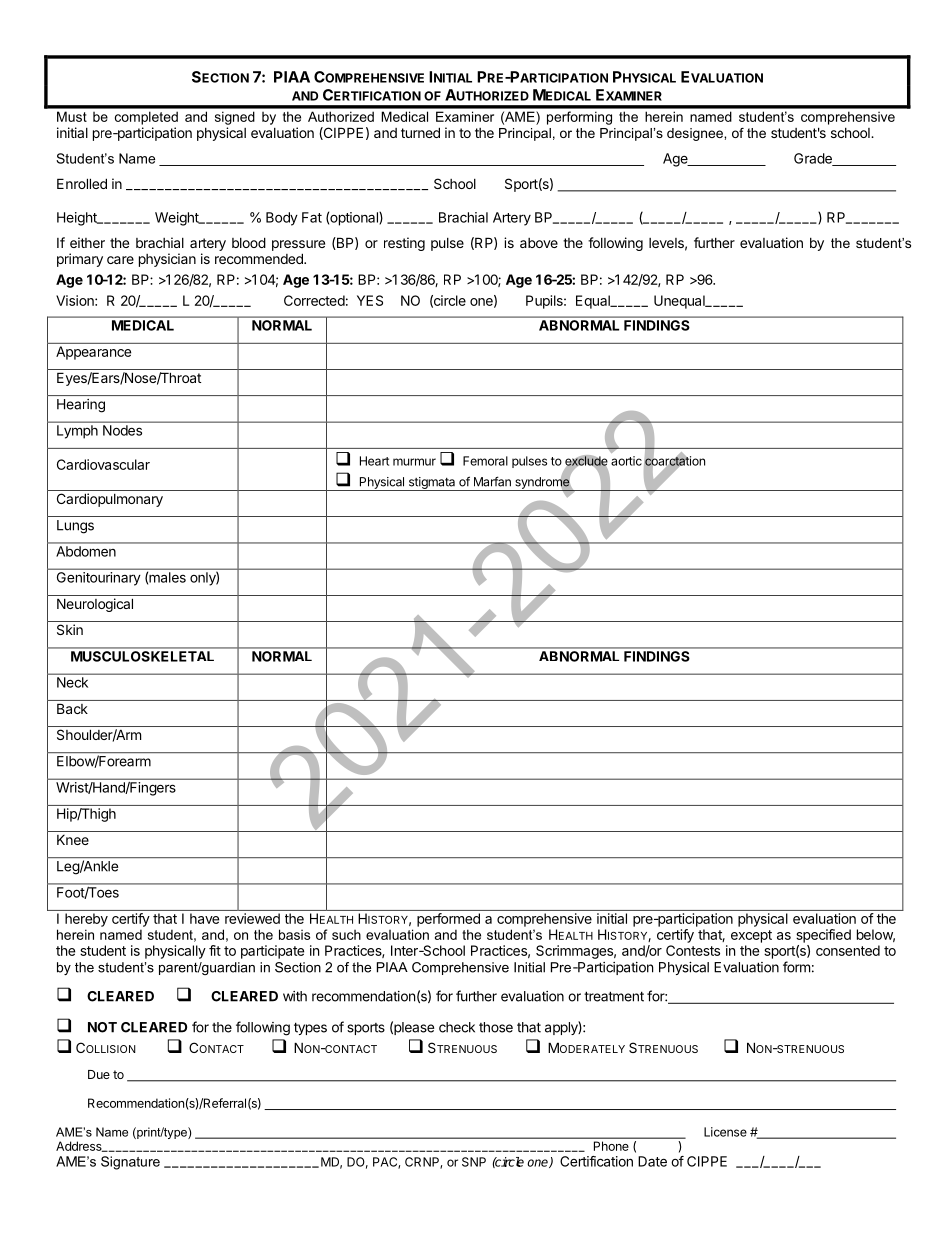  I want to click on Enrolled, so click(82, 183).
